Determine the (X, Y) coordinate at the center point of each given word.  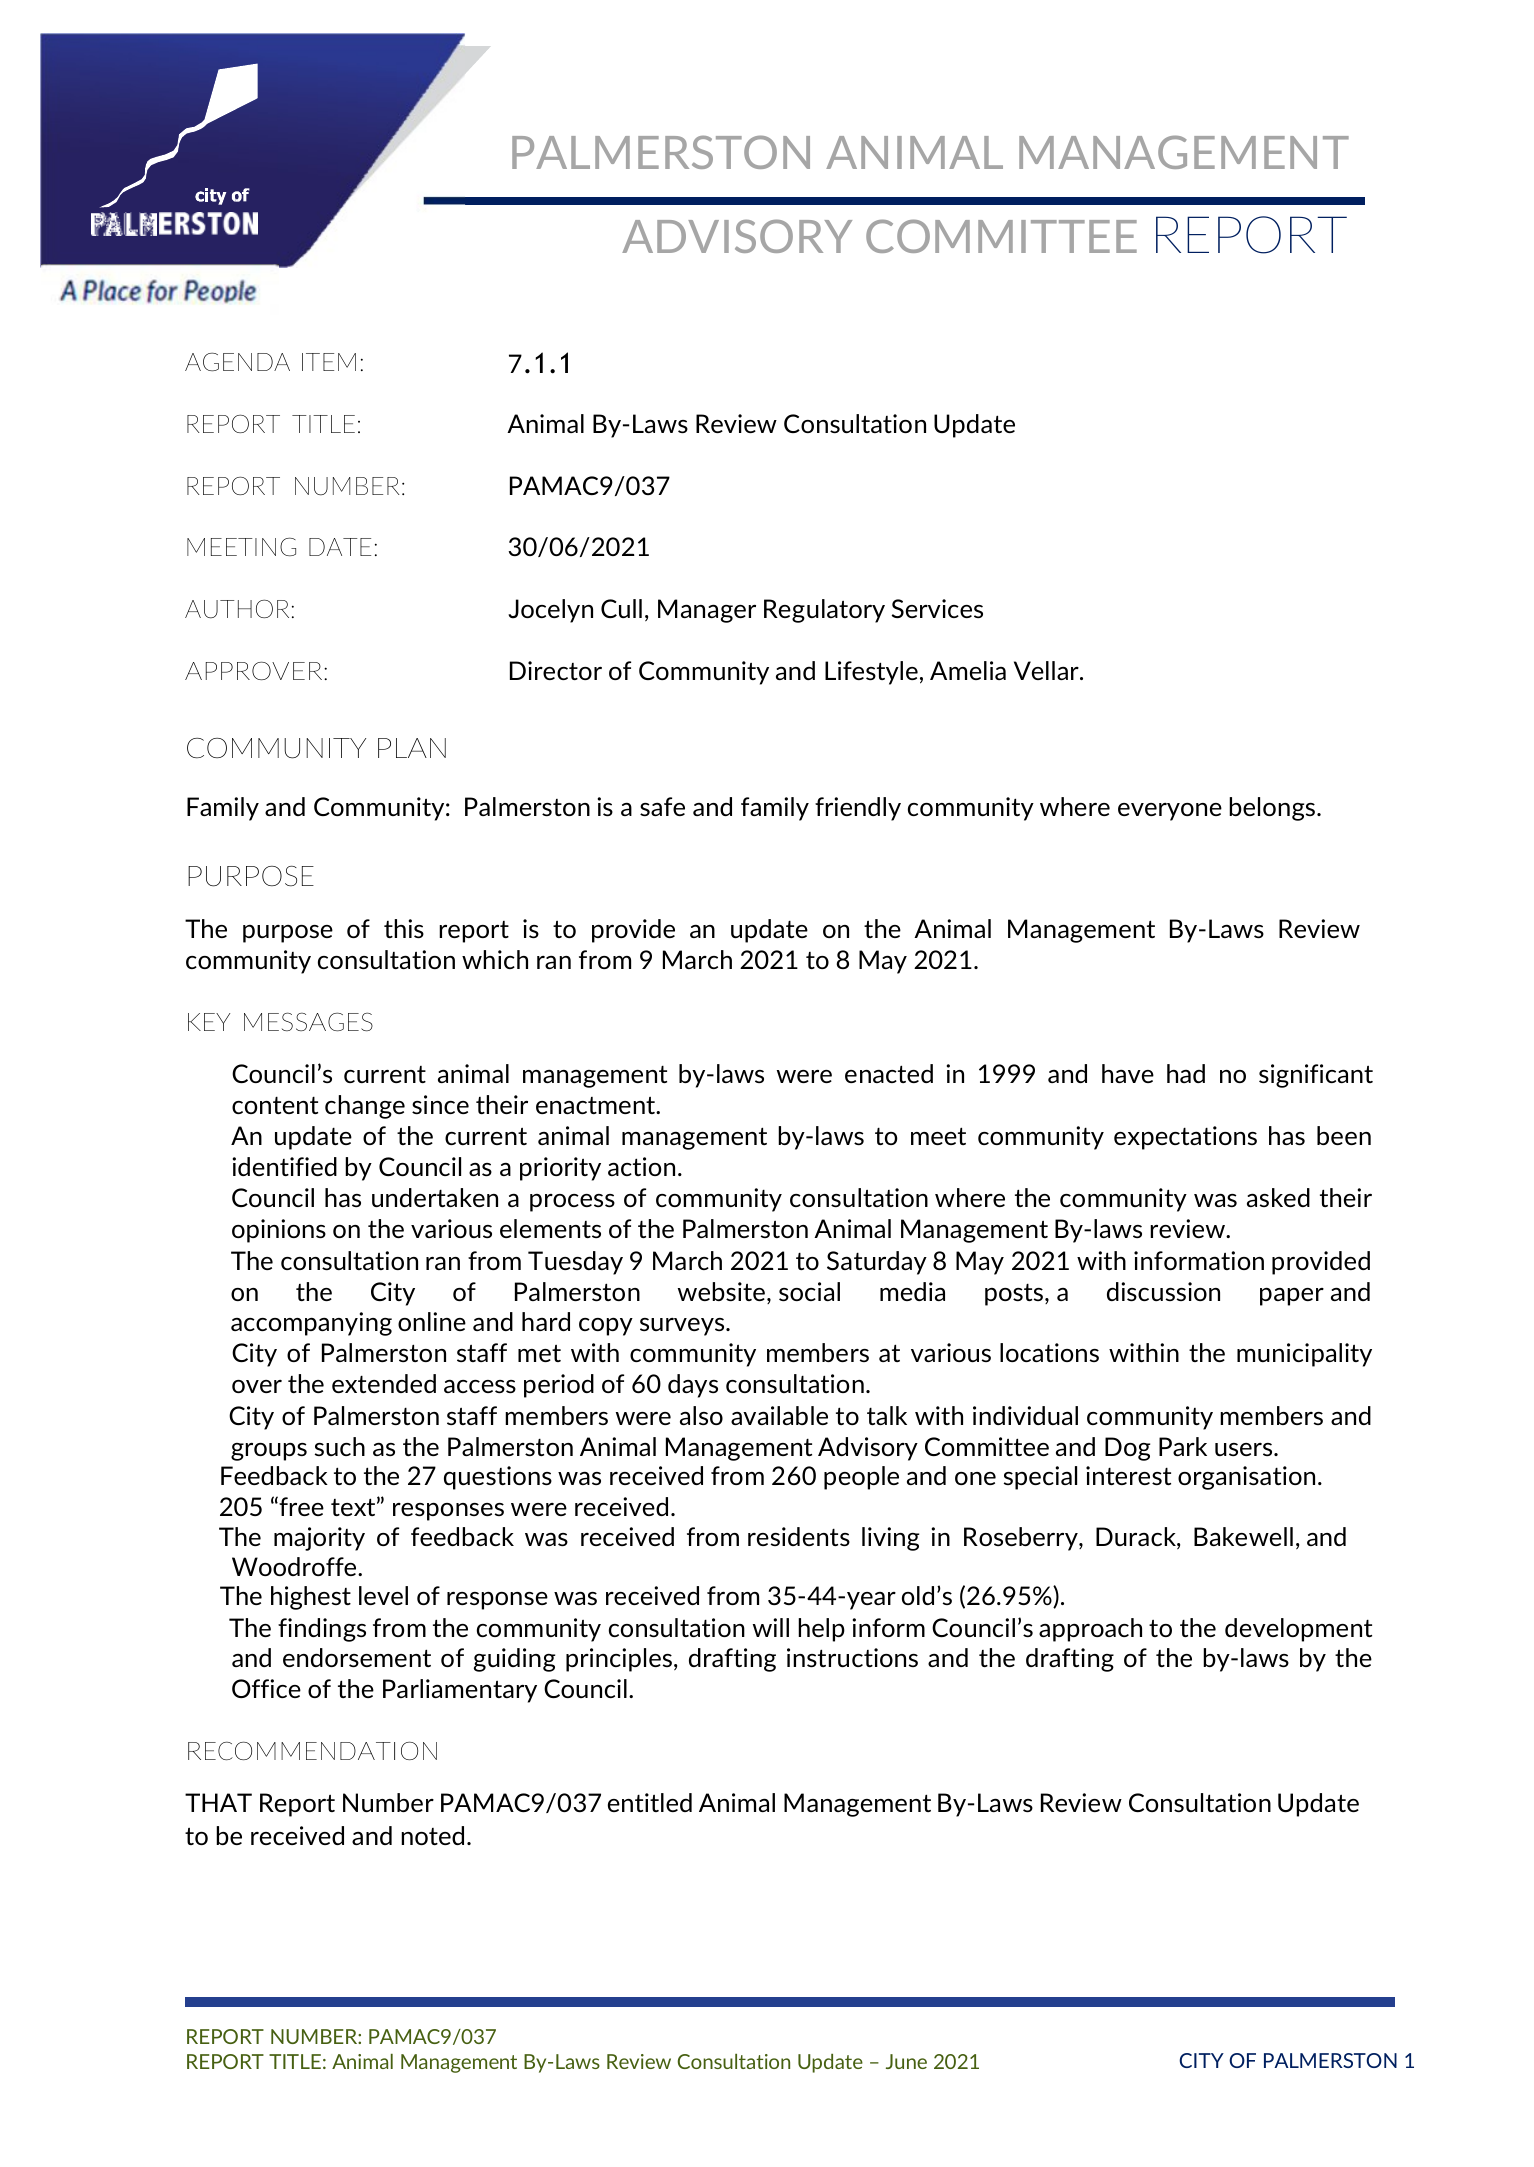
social (809, 1291)
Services (937, 608)
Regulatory (824, 611)
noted (432, 1835)
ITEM (329, 362)
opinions (279, 1231)
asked (1278, 1197)
